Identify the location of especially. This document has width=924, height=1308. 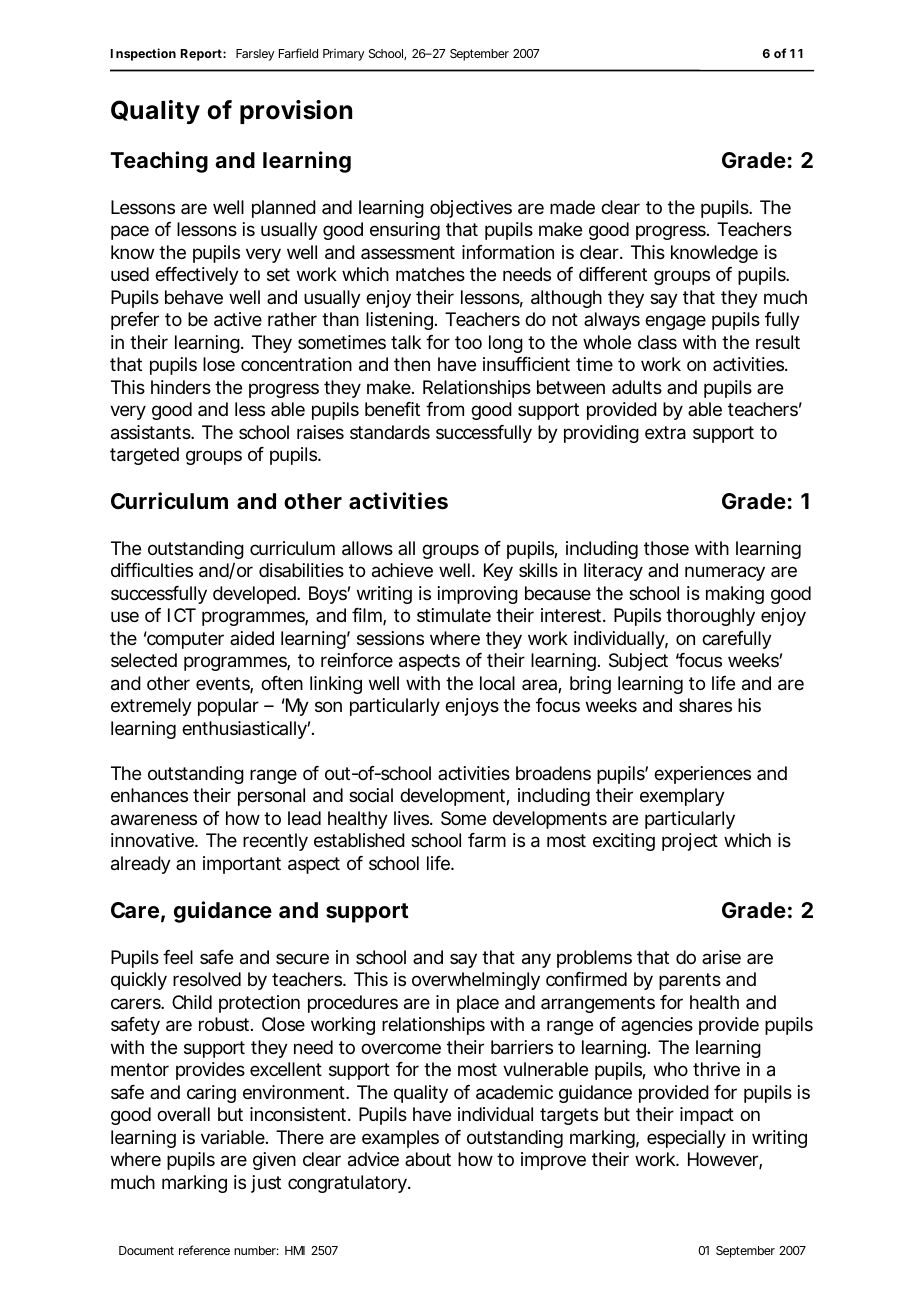
(686, 1139).
